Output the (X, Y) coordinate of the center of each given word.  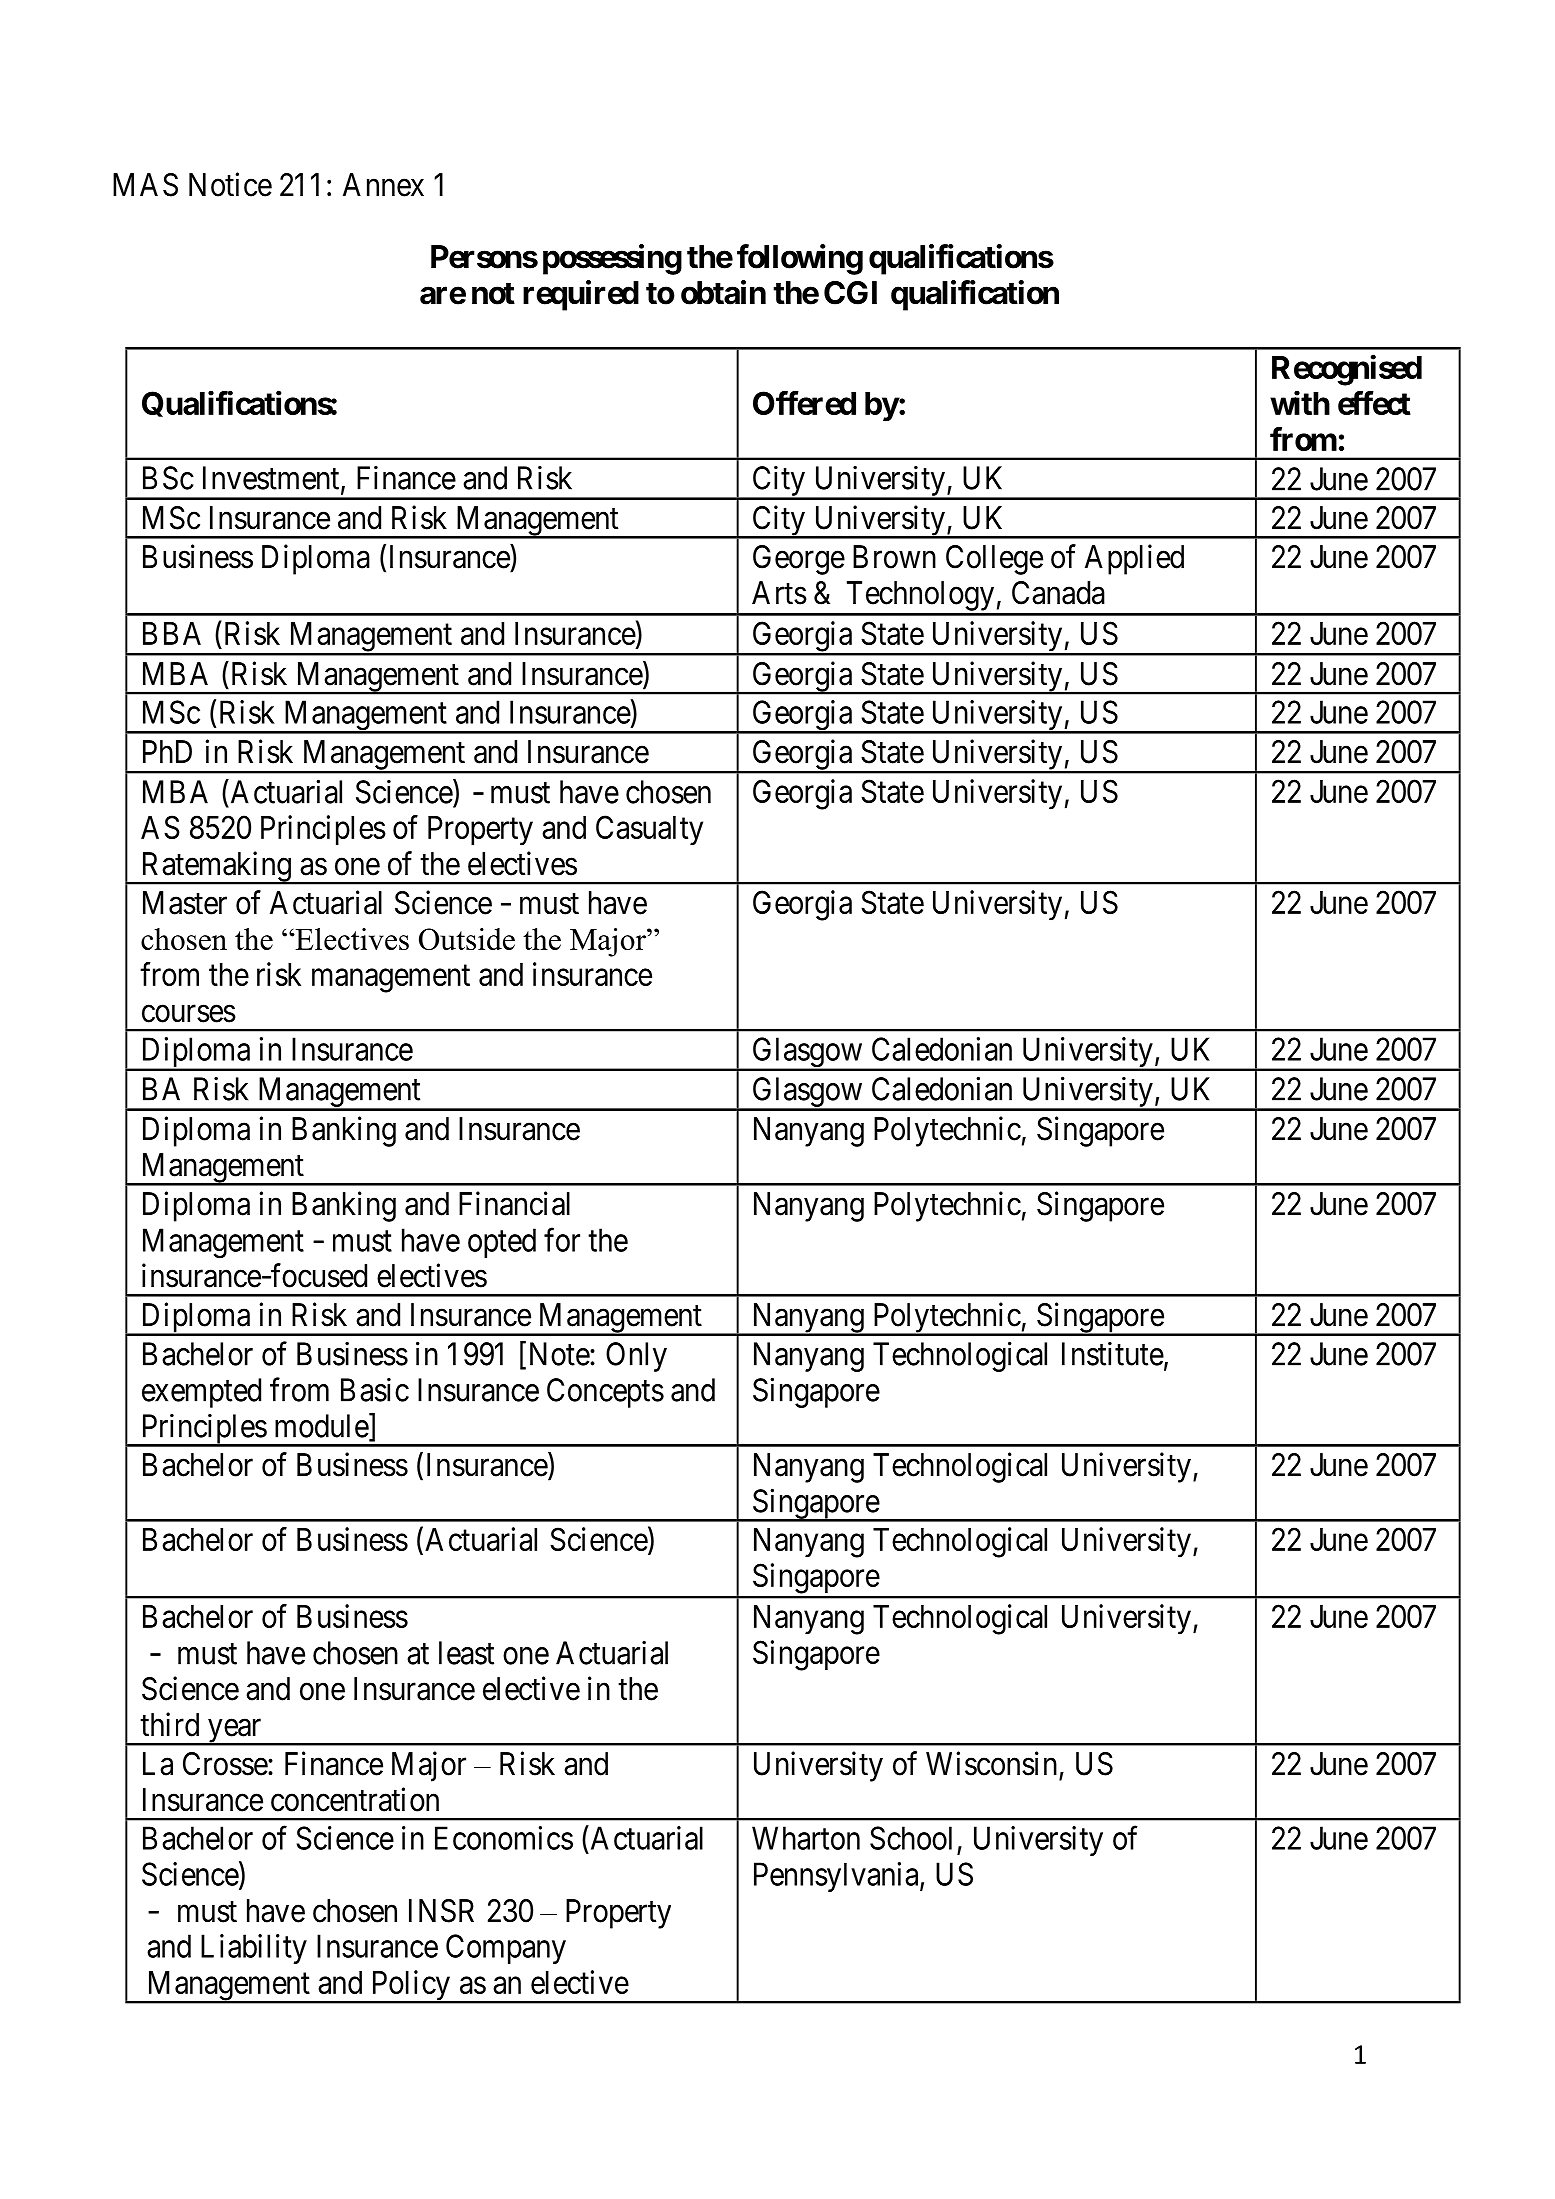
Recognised (1347, 370)
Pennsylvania (837, 1877)
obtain (723, 292)
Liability (254, 1949)
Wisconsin (991, 1763)
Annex (383, 185)
